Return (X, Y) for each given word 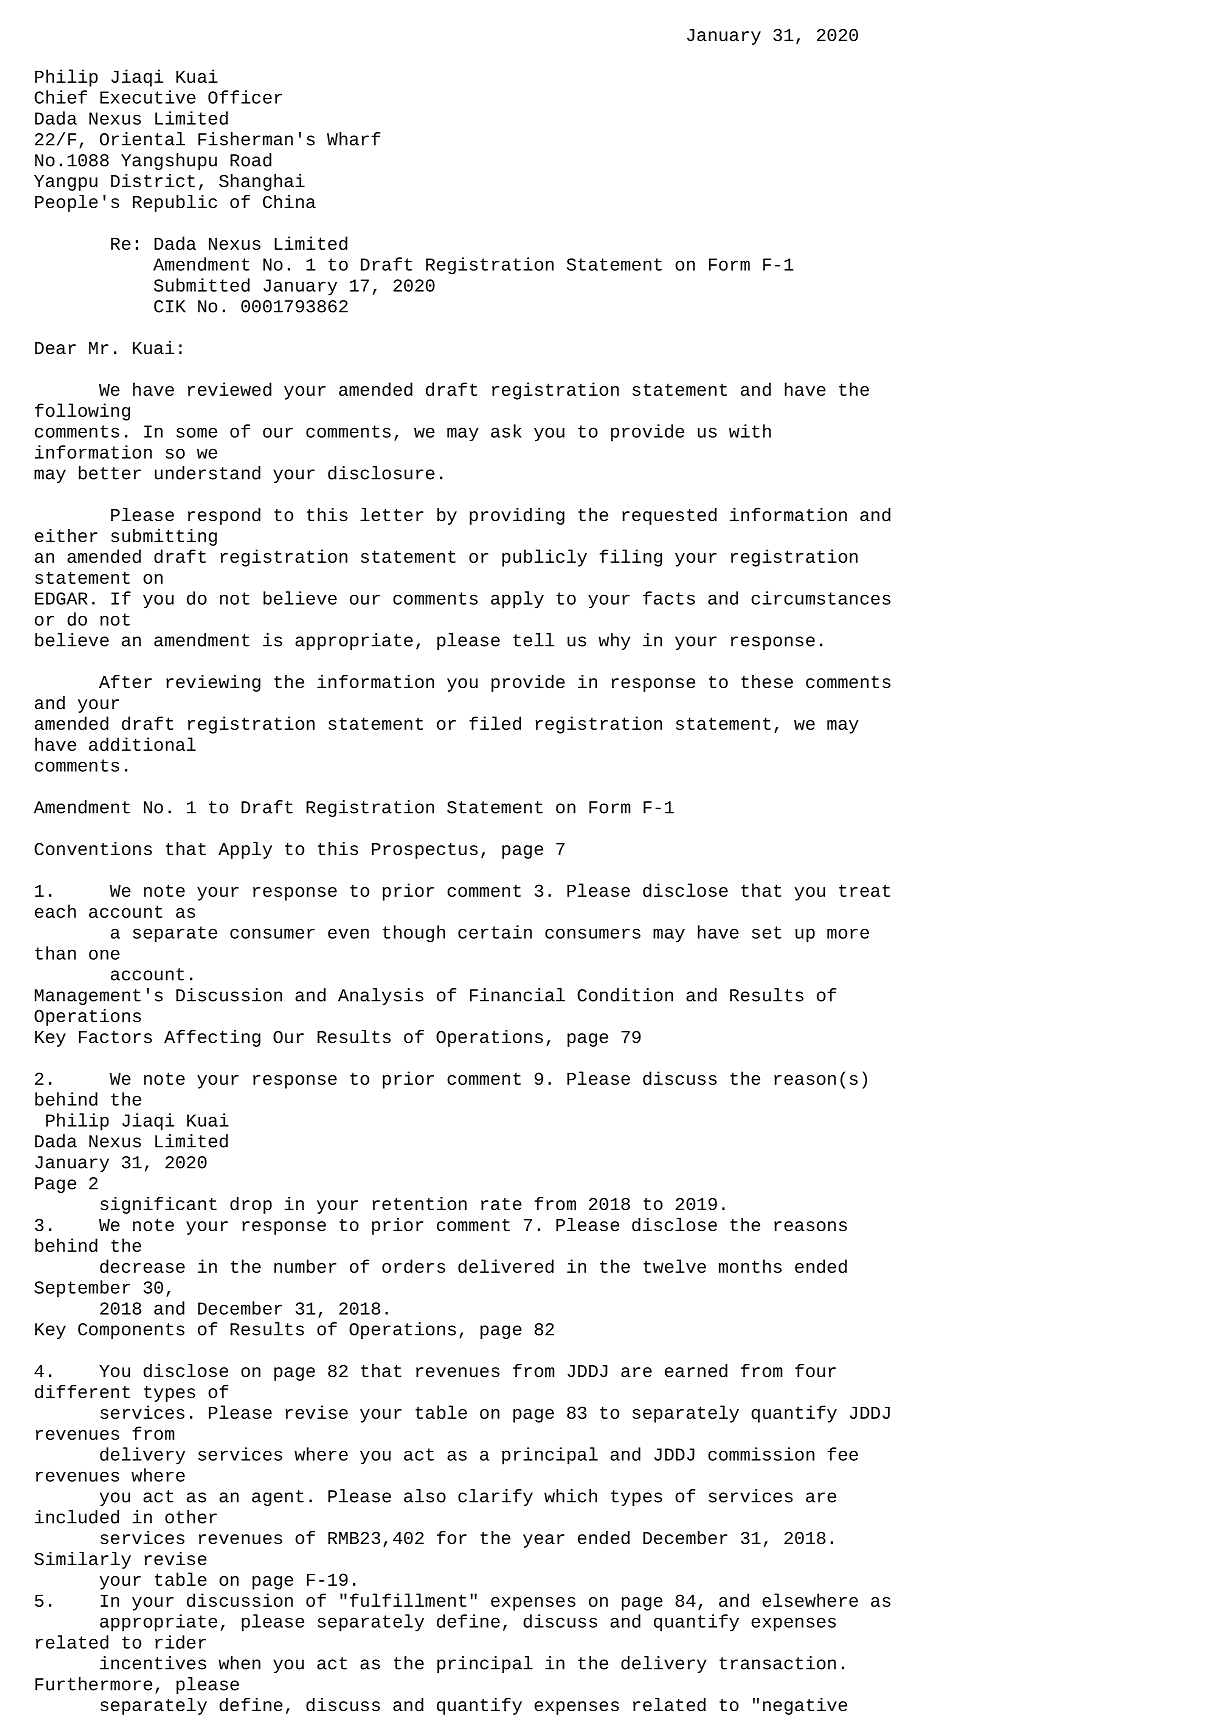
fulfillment (408, 1600)
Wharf (353, 139)
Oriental (142, 139)
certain (495, 932)
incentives (153, 1663)
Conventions (93, 848)
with (750, 431)
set (767, 932)
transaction (777, 1663)
